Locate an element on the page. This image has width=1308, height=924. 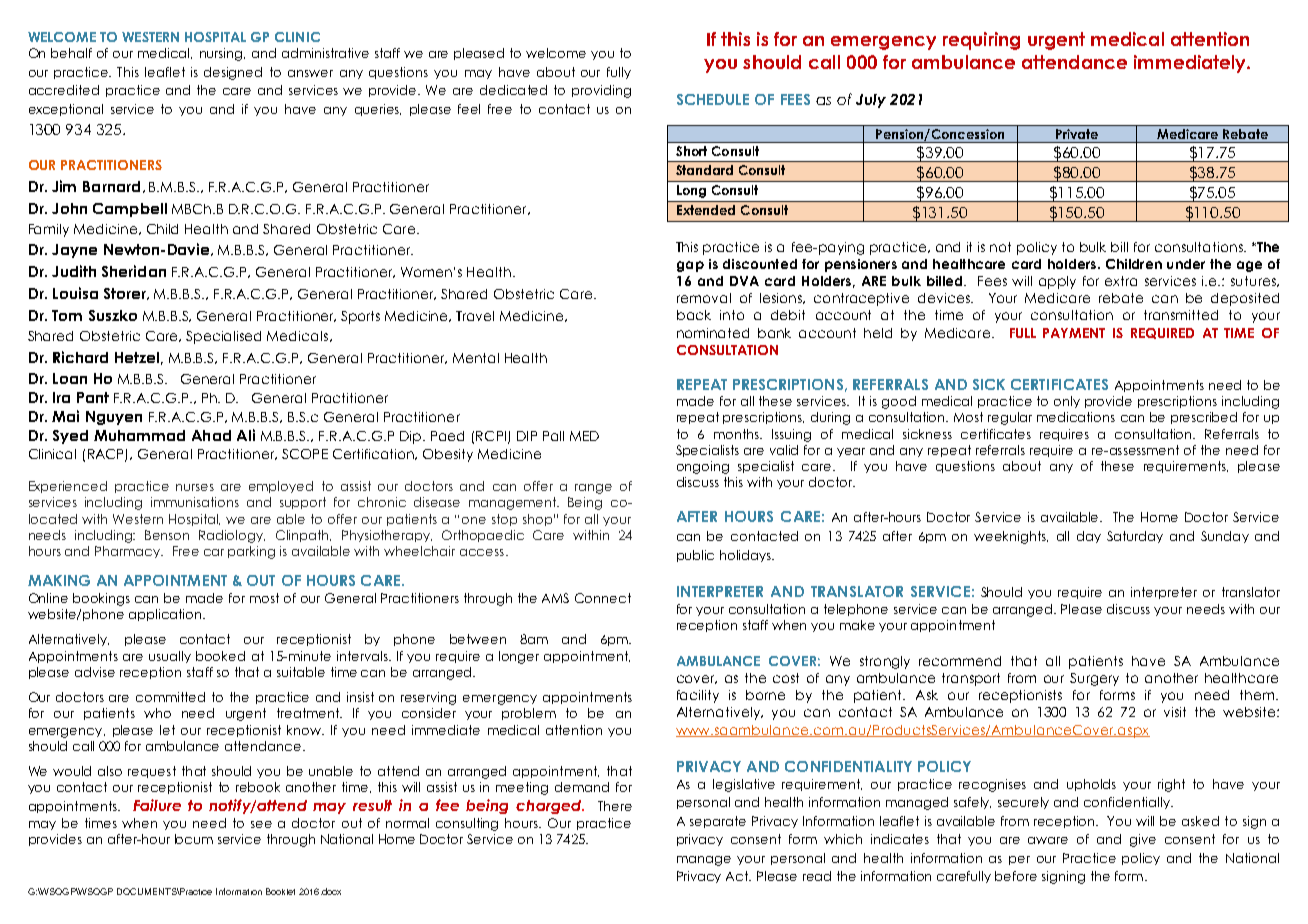
requiring is located at coordinates (981, 41).
